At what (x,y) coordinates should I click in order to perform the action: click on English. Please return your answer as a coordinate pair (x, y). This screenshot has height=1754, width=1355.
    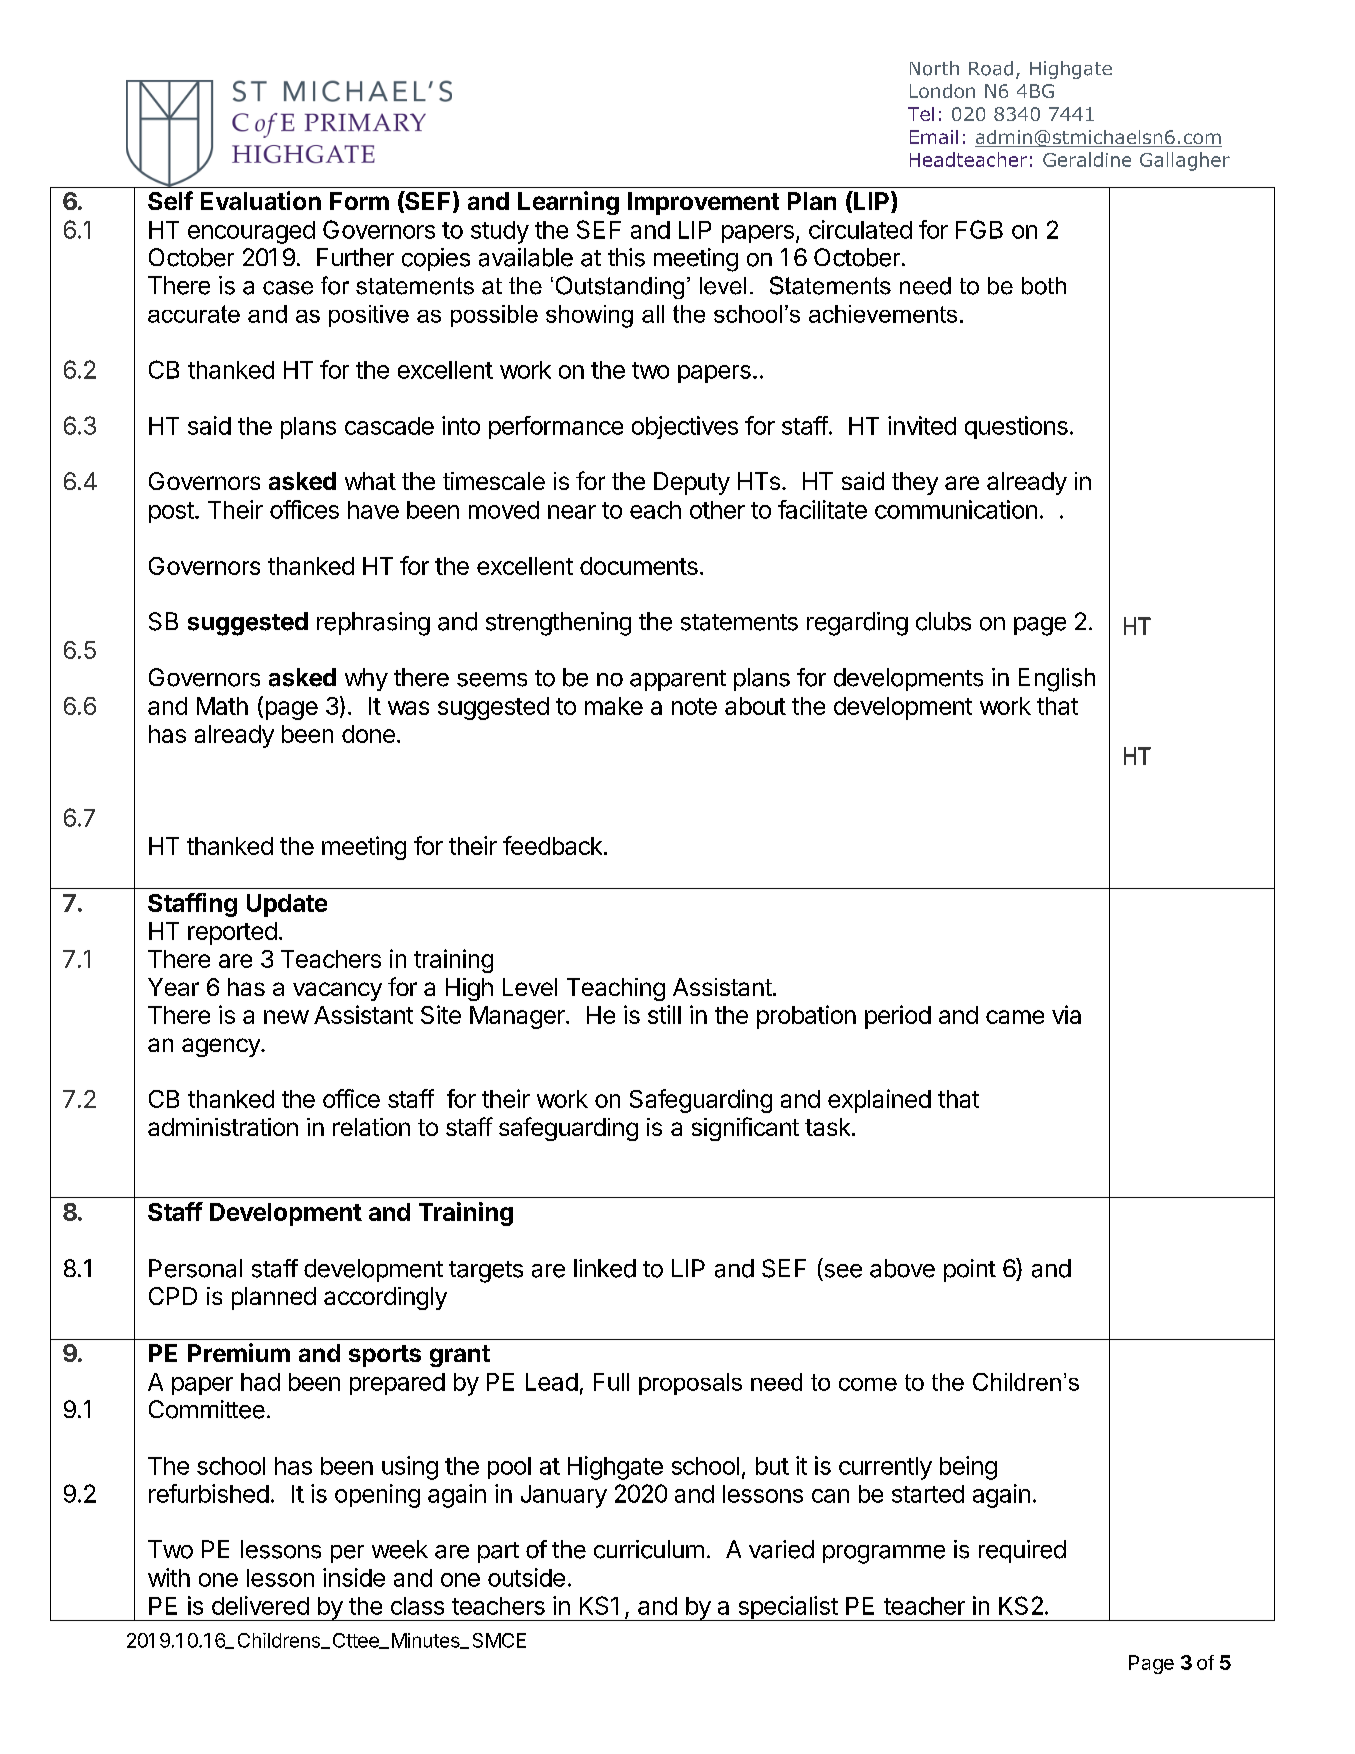
    Looking at the image, I should click on (1057, 680).
